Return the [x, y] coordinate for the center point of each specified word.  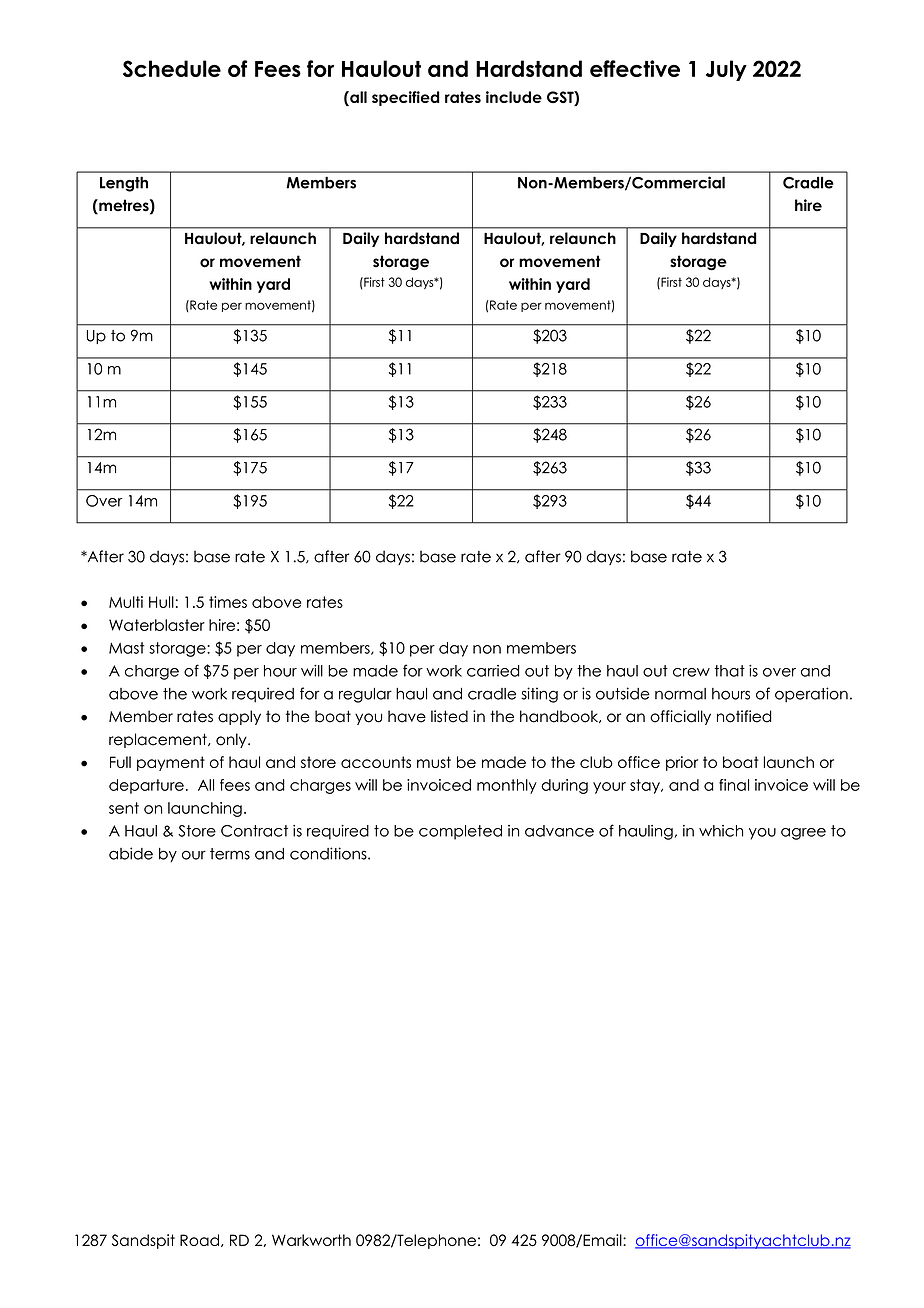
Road [199, 1240]
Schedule [172, 68]
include [514, 97]
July [726, 70]
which [721, 831]
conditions [329, 853]
